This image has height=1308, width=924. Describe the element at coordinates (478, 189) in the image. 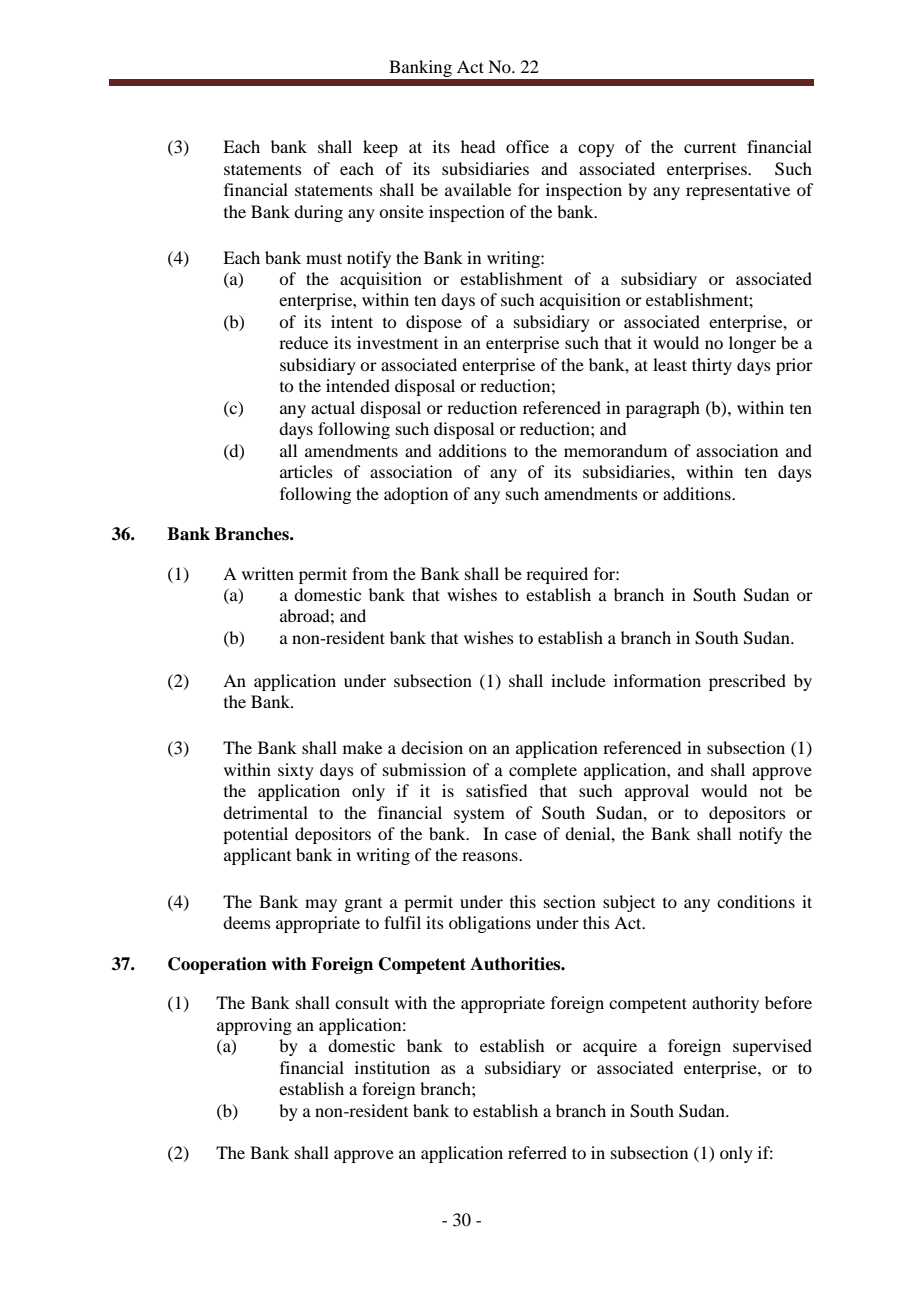

I see `available` at that location.
